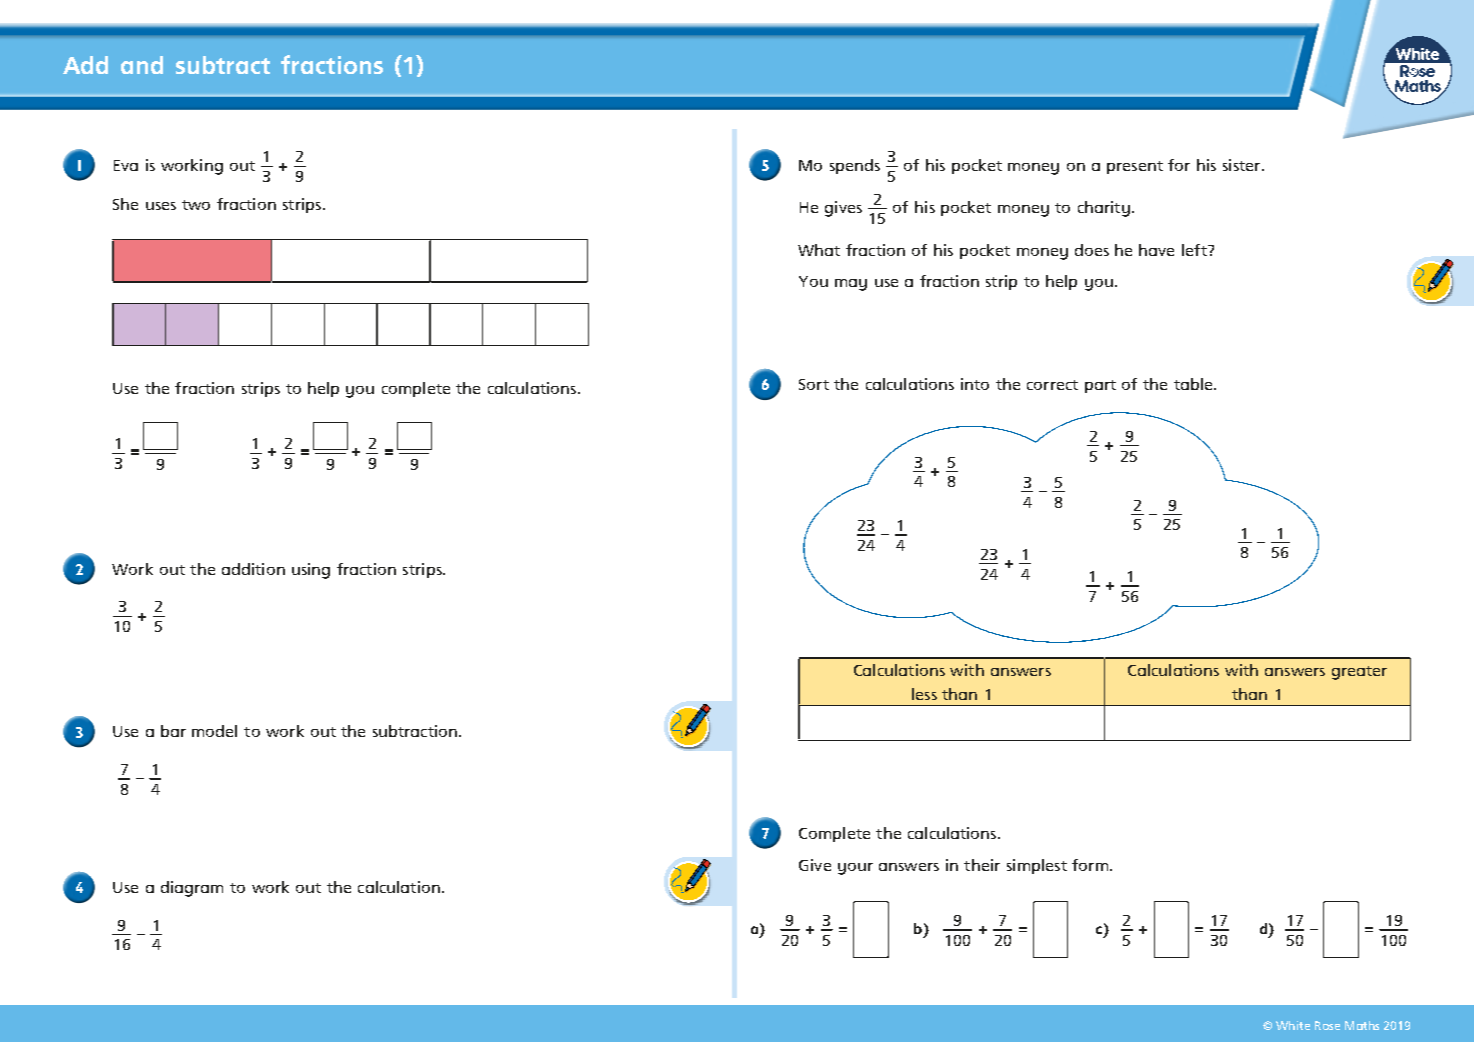 This image has height=1042, width=1474. Describe the element at coordinates (855, 166) in the image. I see `spends` at that location.
